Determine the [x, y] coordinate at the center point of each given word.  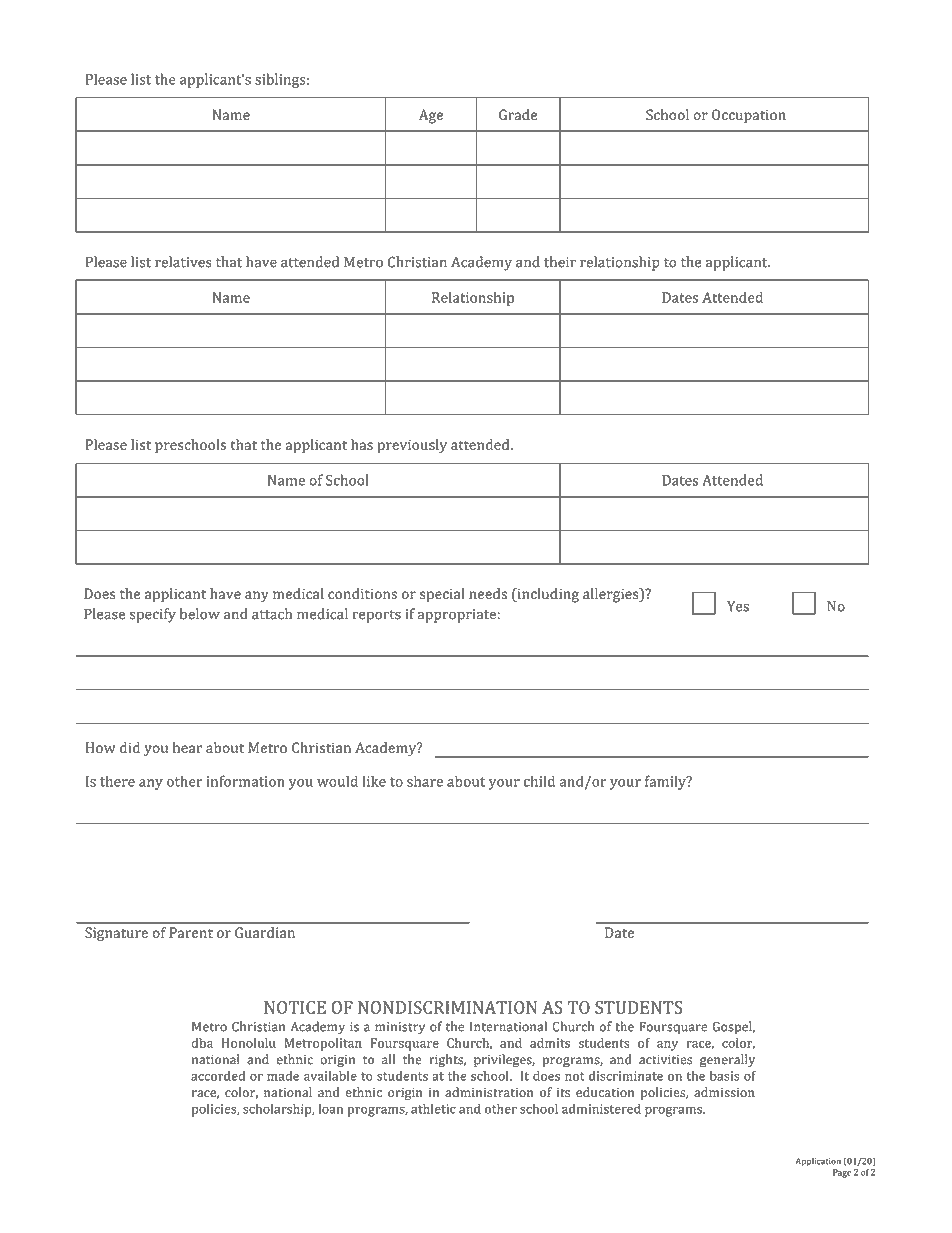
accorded [218, 1076]
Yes [738, 606]
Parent [191, 932]
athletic [433, 1108]
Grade [518, 114]
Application [818, 1162]
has [362, 444]
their [560, 262]
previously [412, 446]
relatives [183, 262]
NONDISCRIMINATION [447, 1007]
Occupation [749, 116]
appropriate [456, 616]
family [666, 782]
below [200, 614]
